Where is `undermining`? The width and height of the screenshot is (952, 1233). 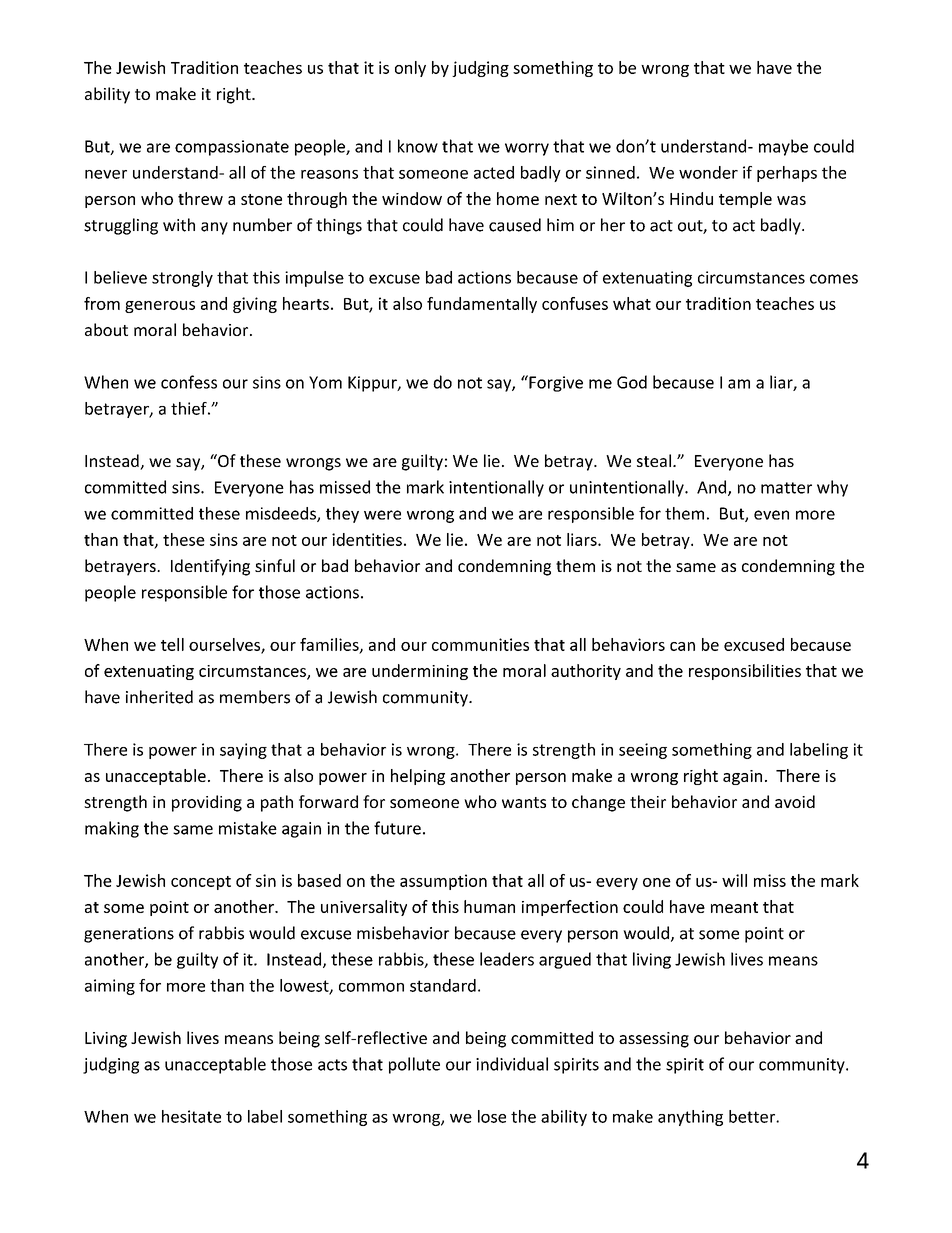
undermining is located at coordinates (420, 672).
